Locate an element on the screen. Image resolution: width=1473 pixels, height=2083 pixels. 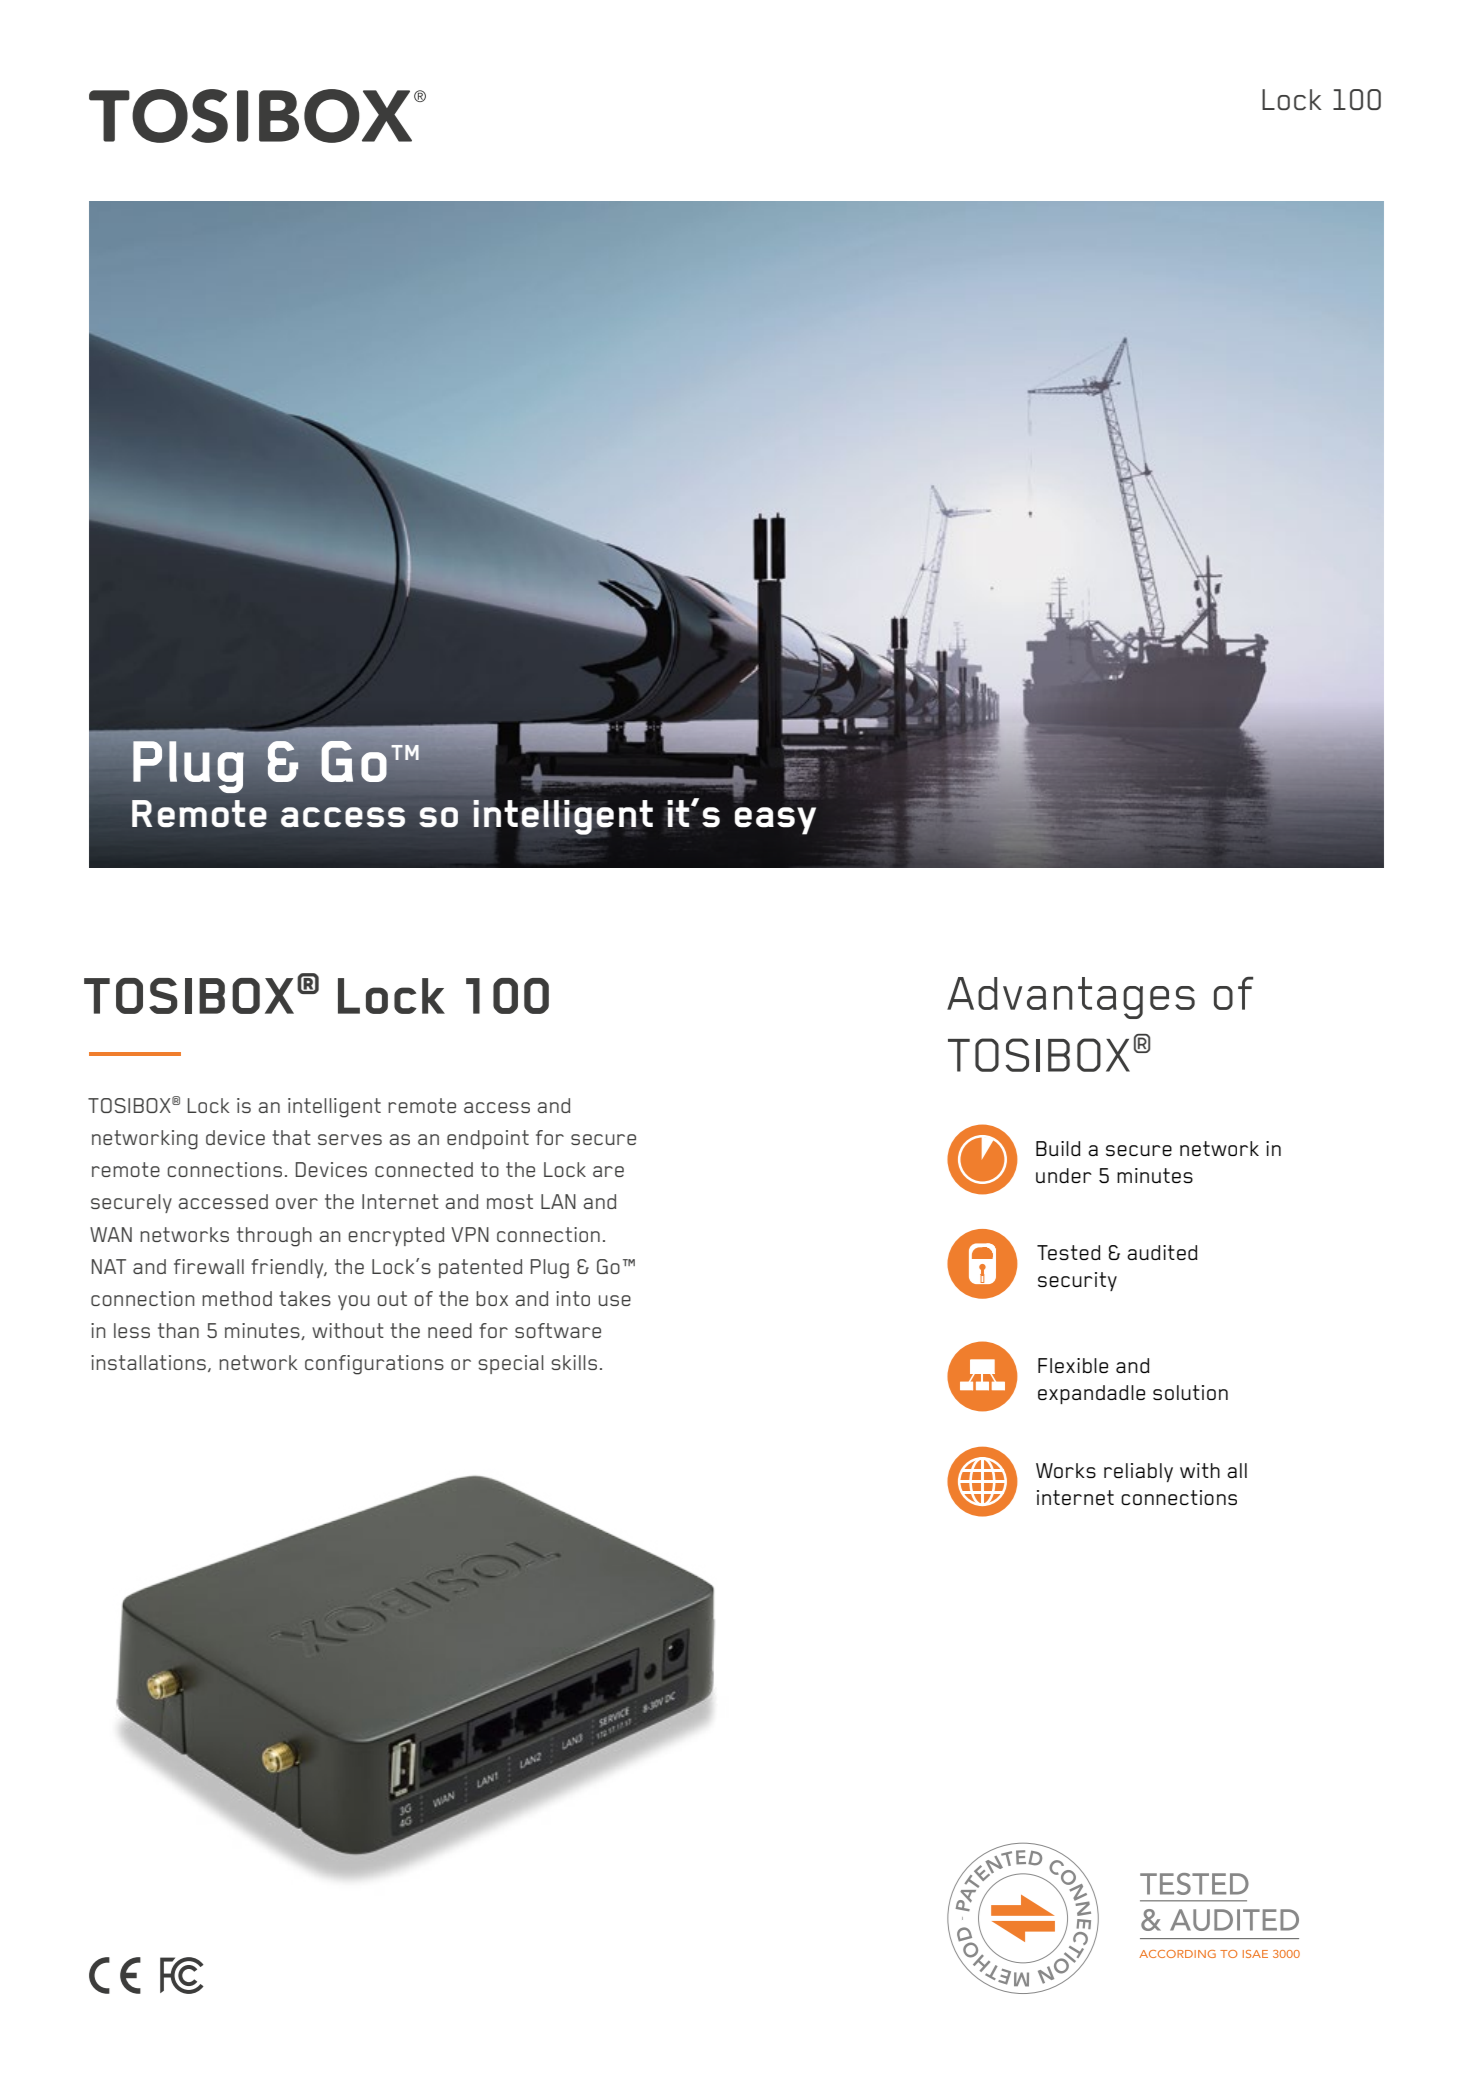
Advantages is located at coordinates (1071, 998).
